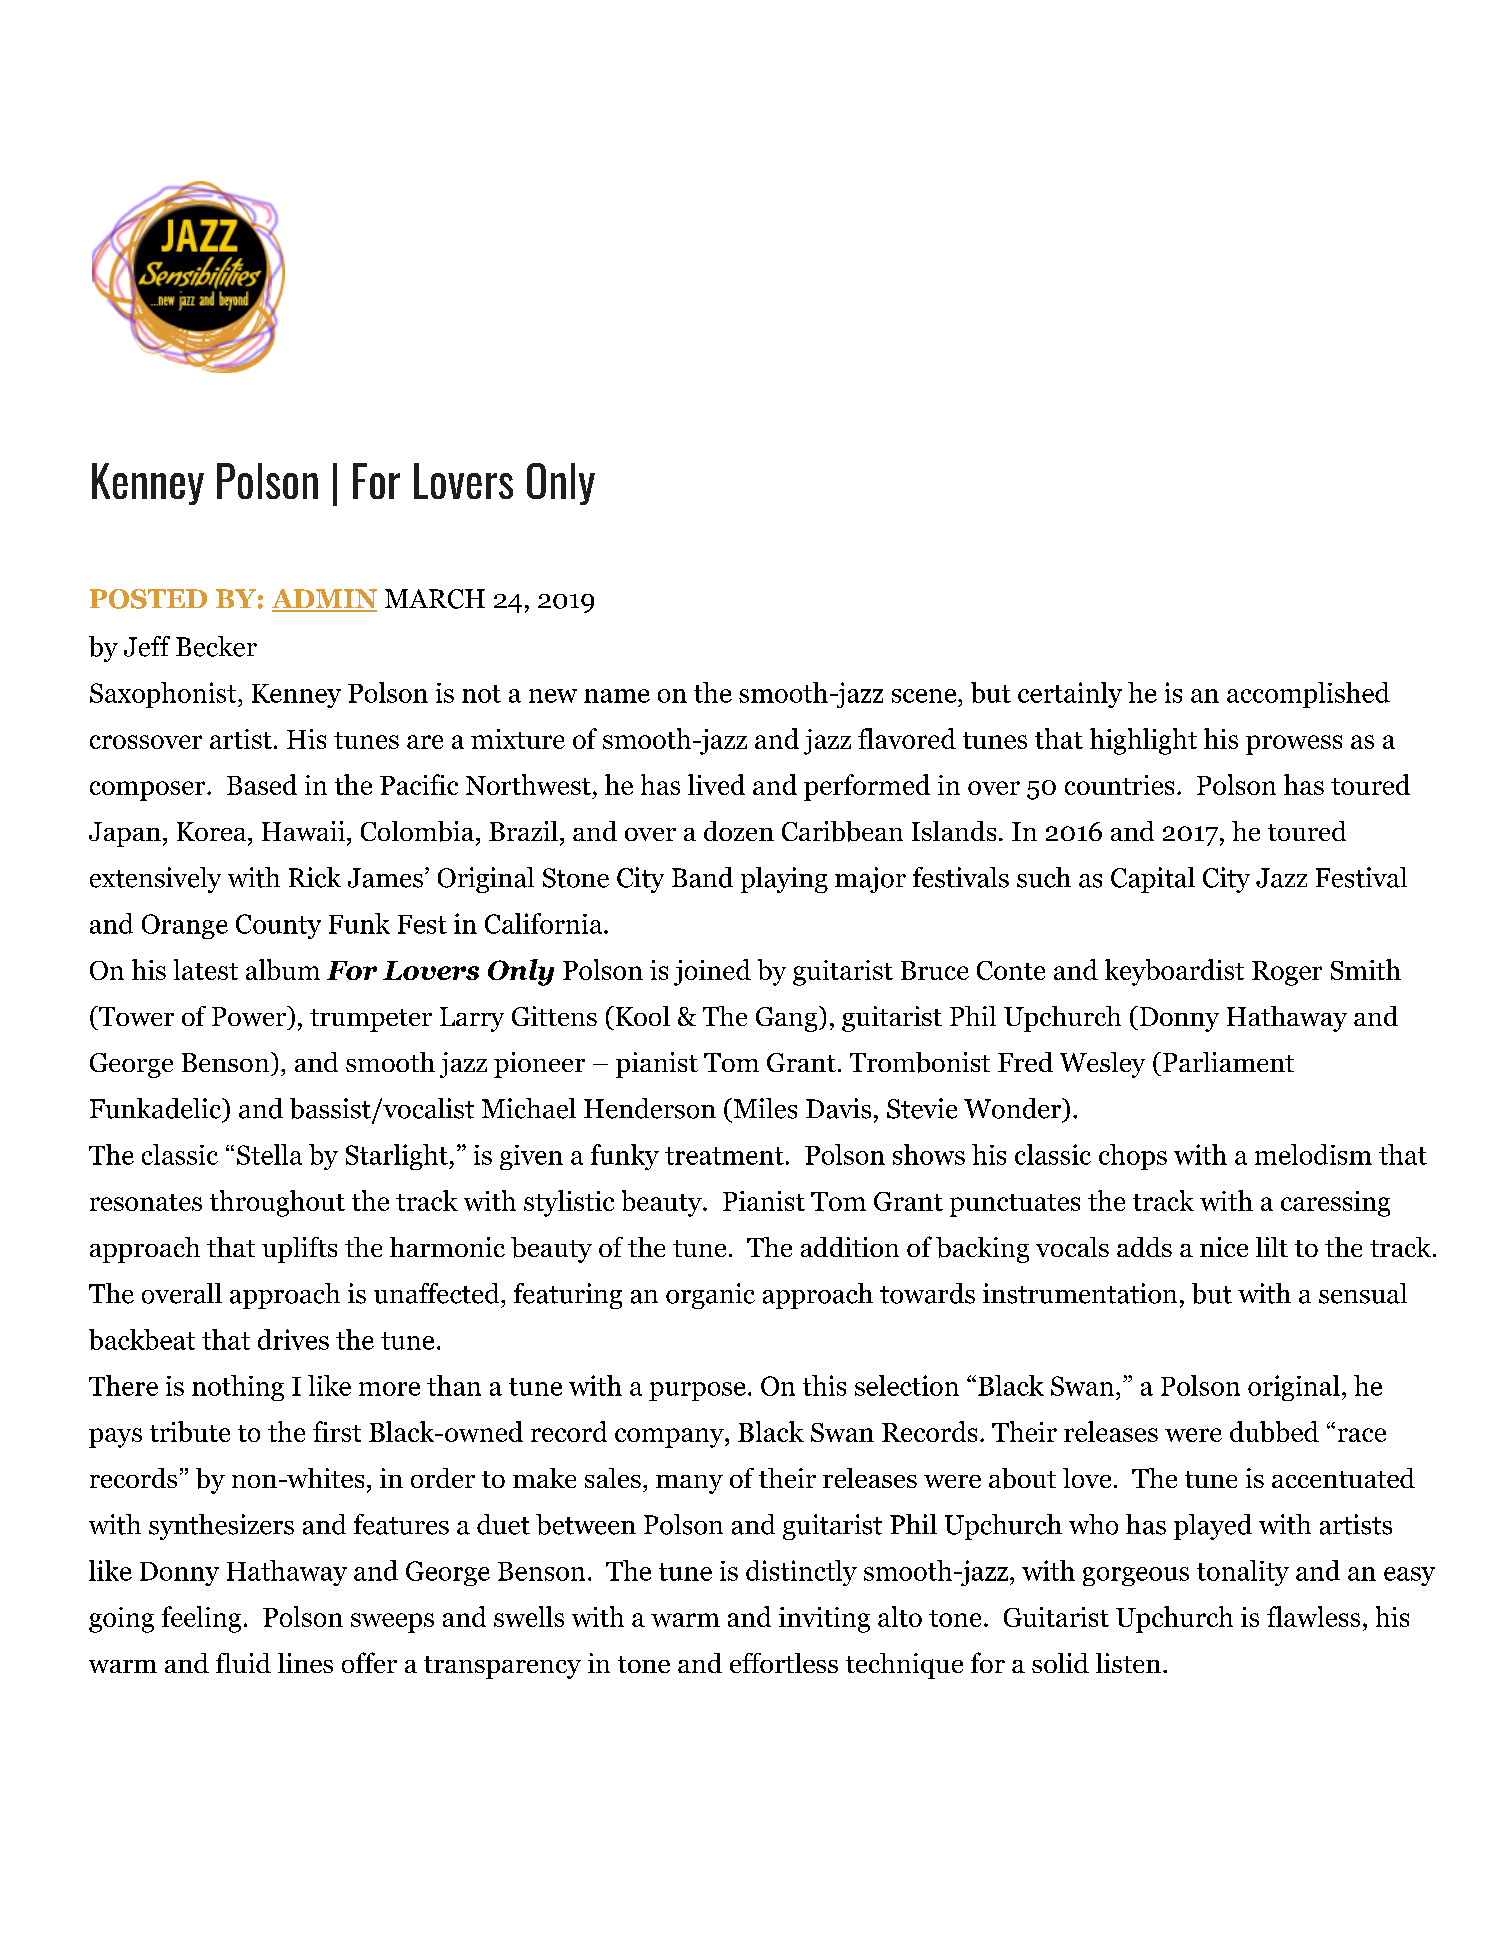 Image resolution: width=1508 pixels, height=1952 pixels. I want to click on dubbed, so click(1274, 1431).
